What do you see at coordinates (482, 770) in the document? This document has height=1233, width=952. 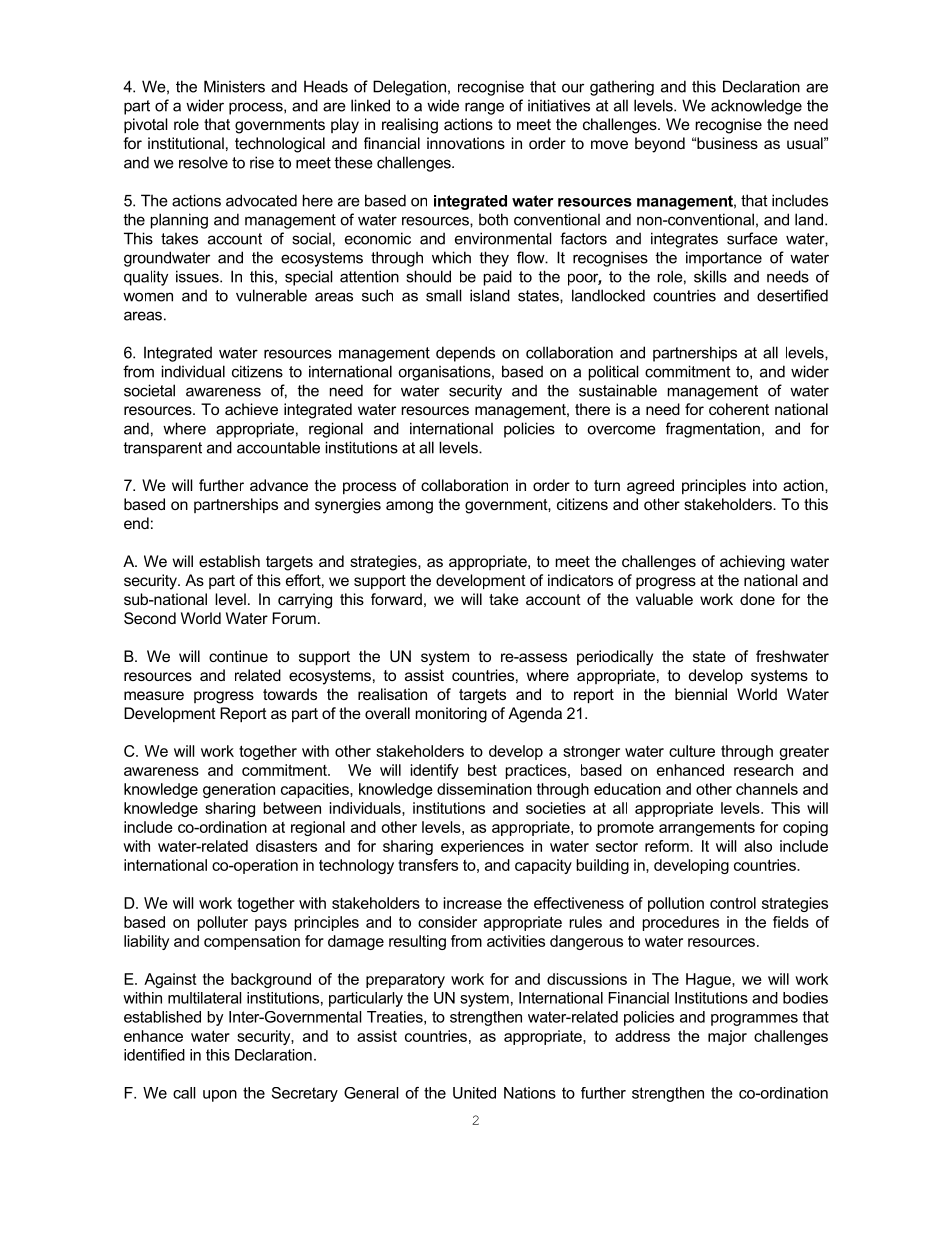 I see `best` at bounding box center [482, 770].
